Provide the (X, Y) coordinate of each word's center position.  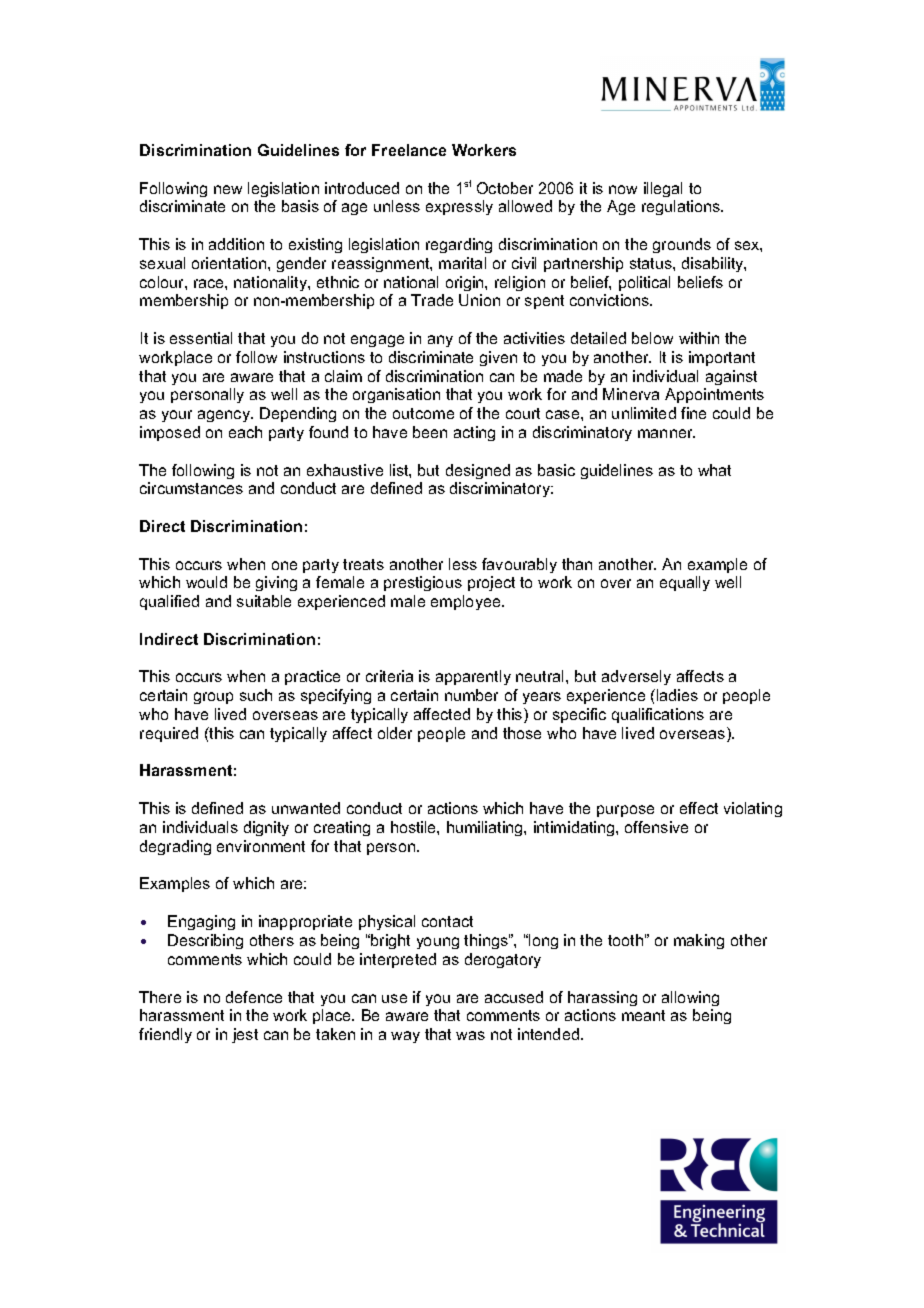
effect (699, 808)
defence (254, 997)
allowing (690, 998)
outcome (423, 413)
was (470, 1035)
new (228, 189)
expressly (459, 207)
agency (225, 416)
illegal (663, 189)
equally (685, 583)
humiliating (486, 828)
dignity (266, 828)
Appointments (714, 395)
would (206, 582)
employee (467, 602)
